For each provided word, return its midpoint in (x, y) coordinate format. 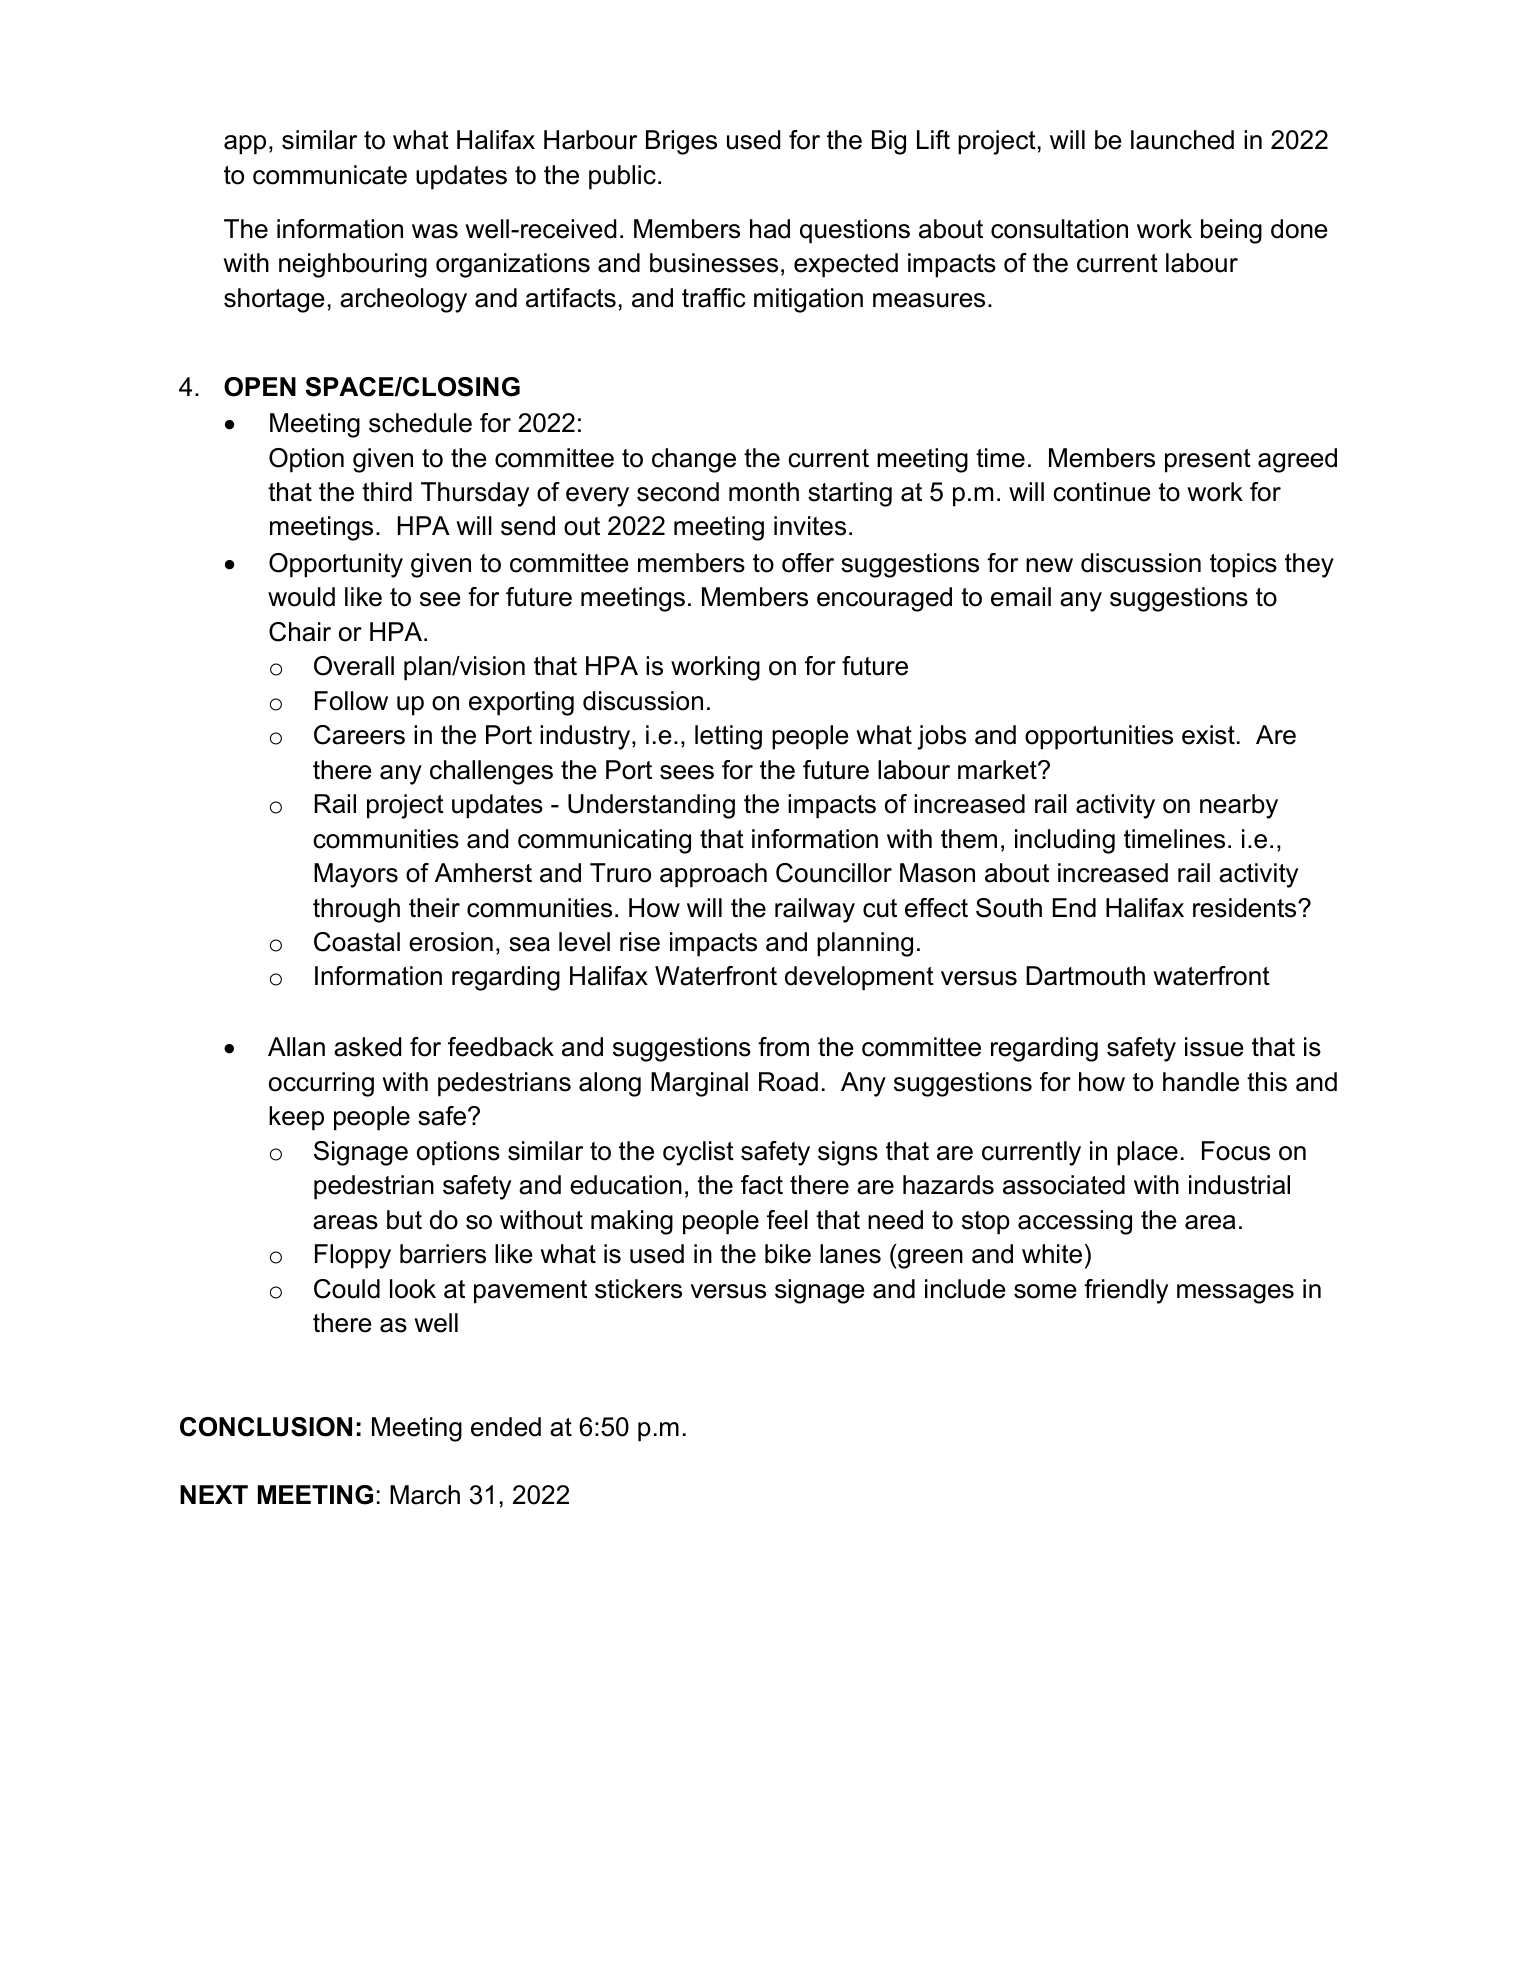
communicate (330, 175)
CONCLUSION (266, 1427)
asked (367, 1047)
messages (1235, 1294)
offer (808, 563)
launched (1182, 140)
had (770, 229)
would (301, 597)
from (783, 1047)
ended (506, 1427)
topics (1243, 565)
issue (1214, 1047)
